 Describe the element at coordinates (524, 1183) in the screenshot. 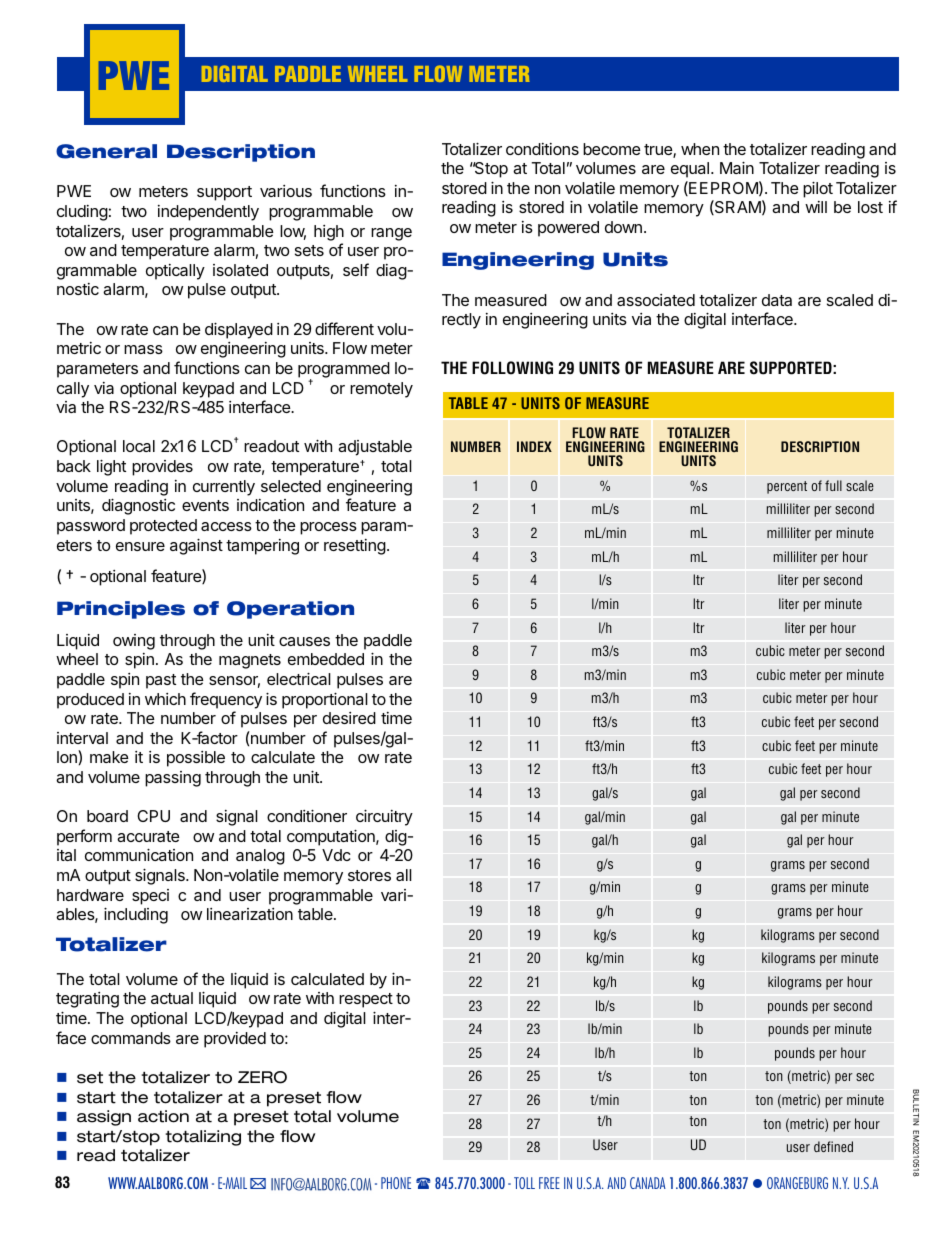

I see `TOLL` at that location.
